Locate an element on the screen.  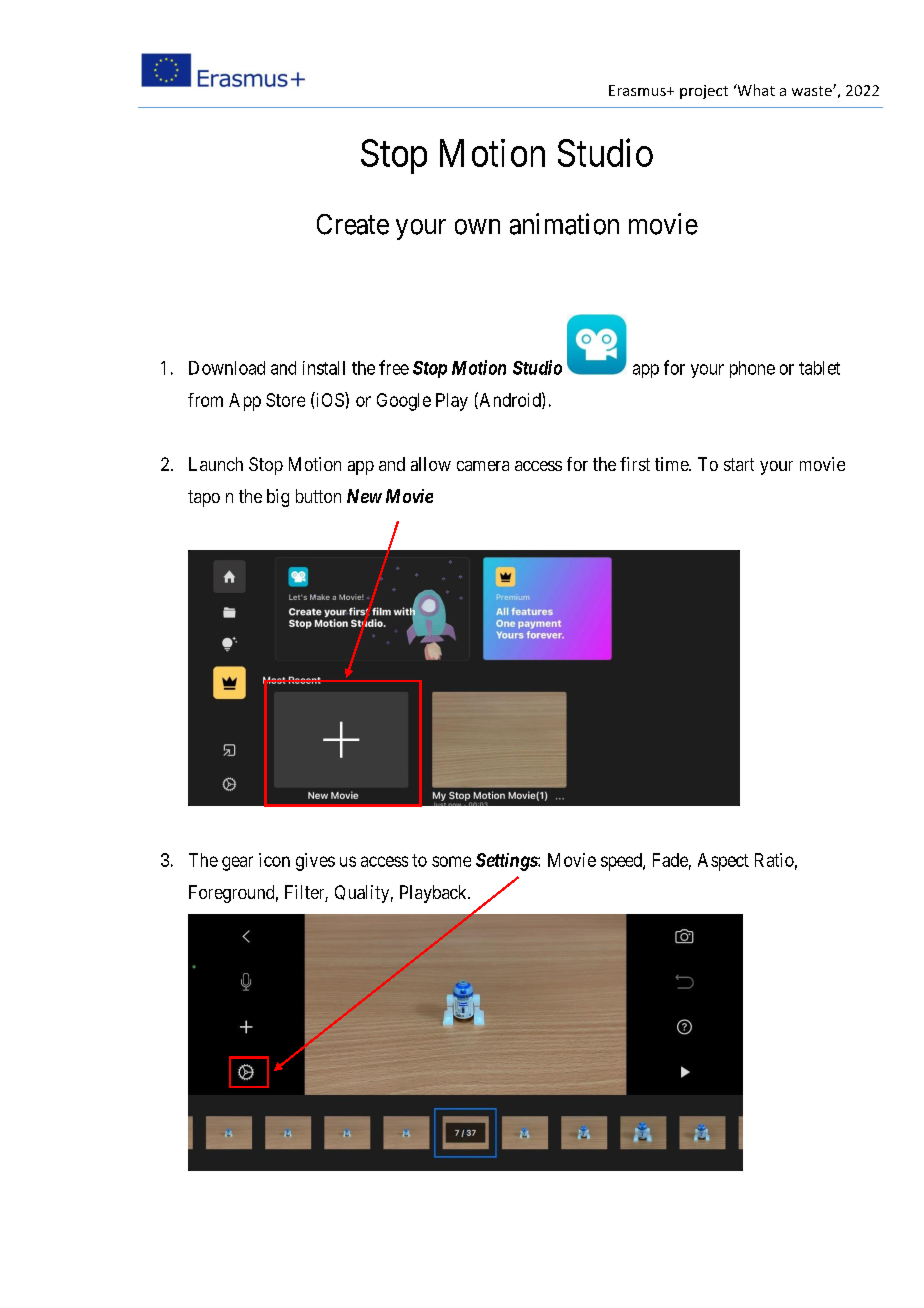
animation is located at coordinates (564, 224).
